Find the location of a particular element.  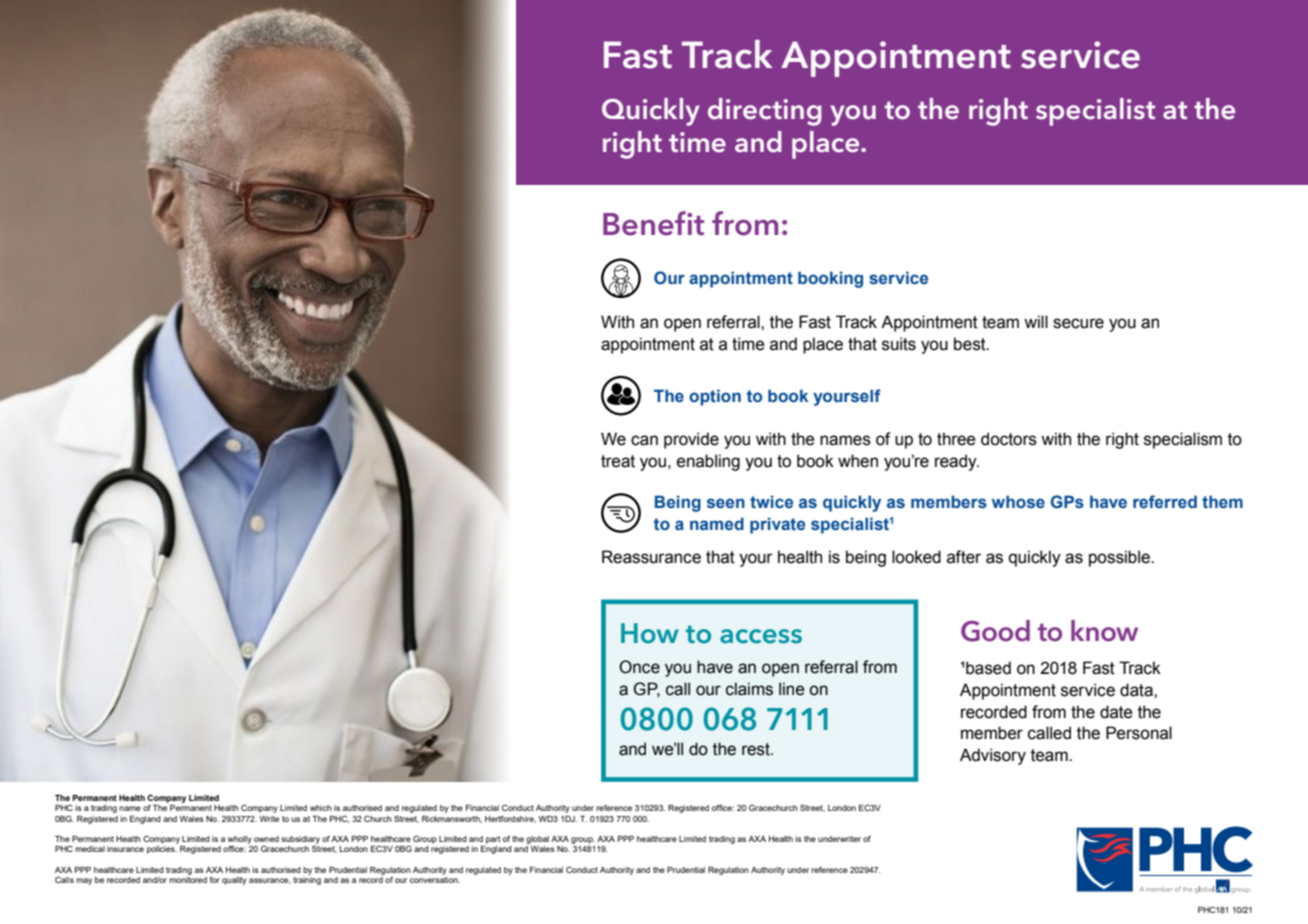

will is located at coordinates (1036, 321).
